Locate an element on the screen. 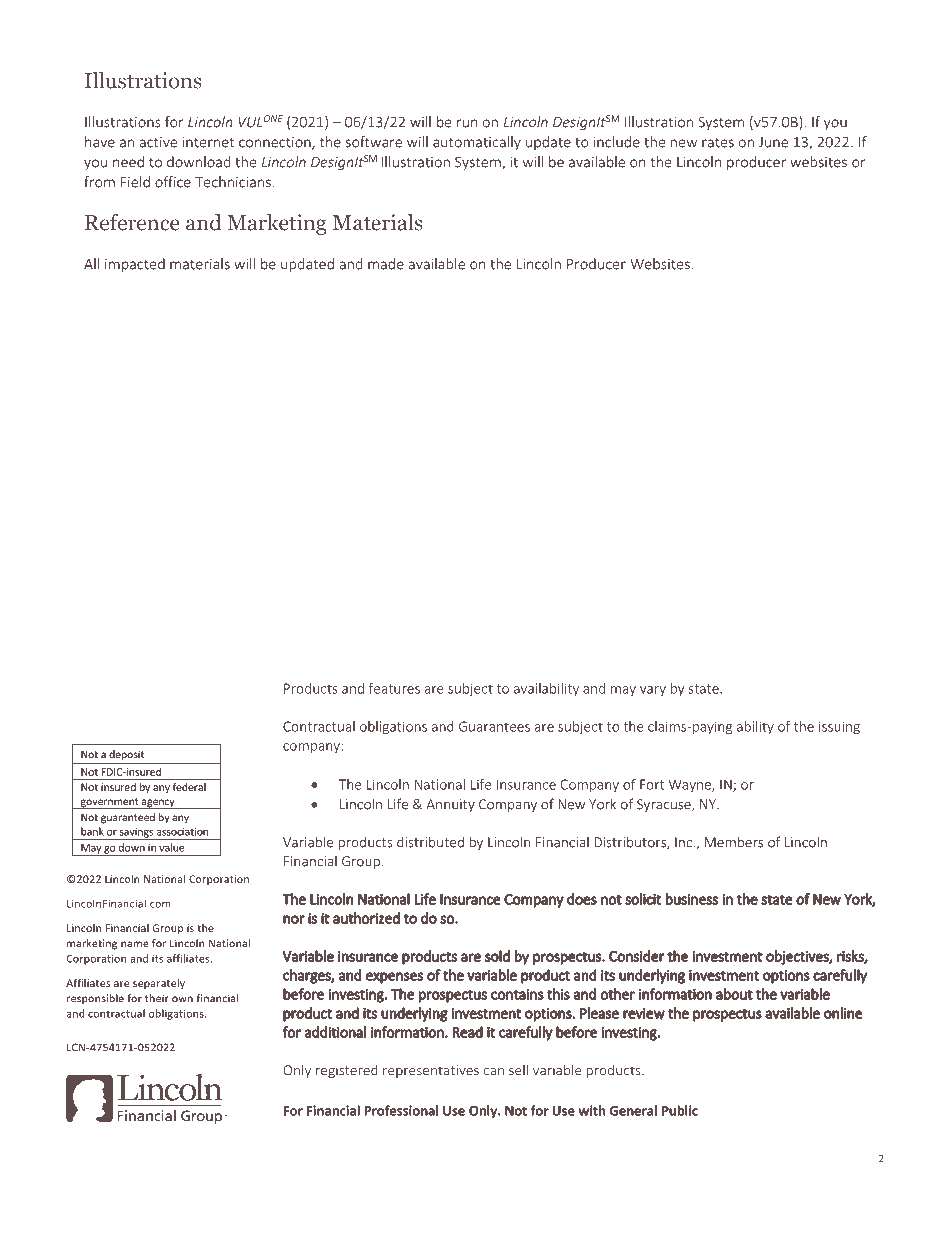 The width and height of the screenshot is (952, 1233). June is located at coordinates (773, 142).
